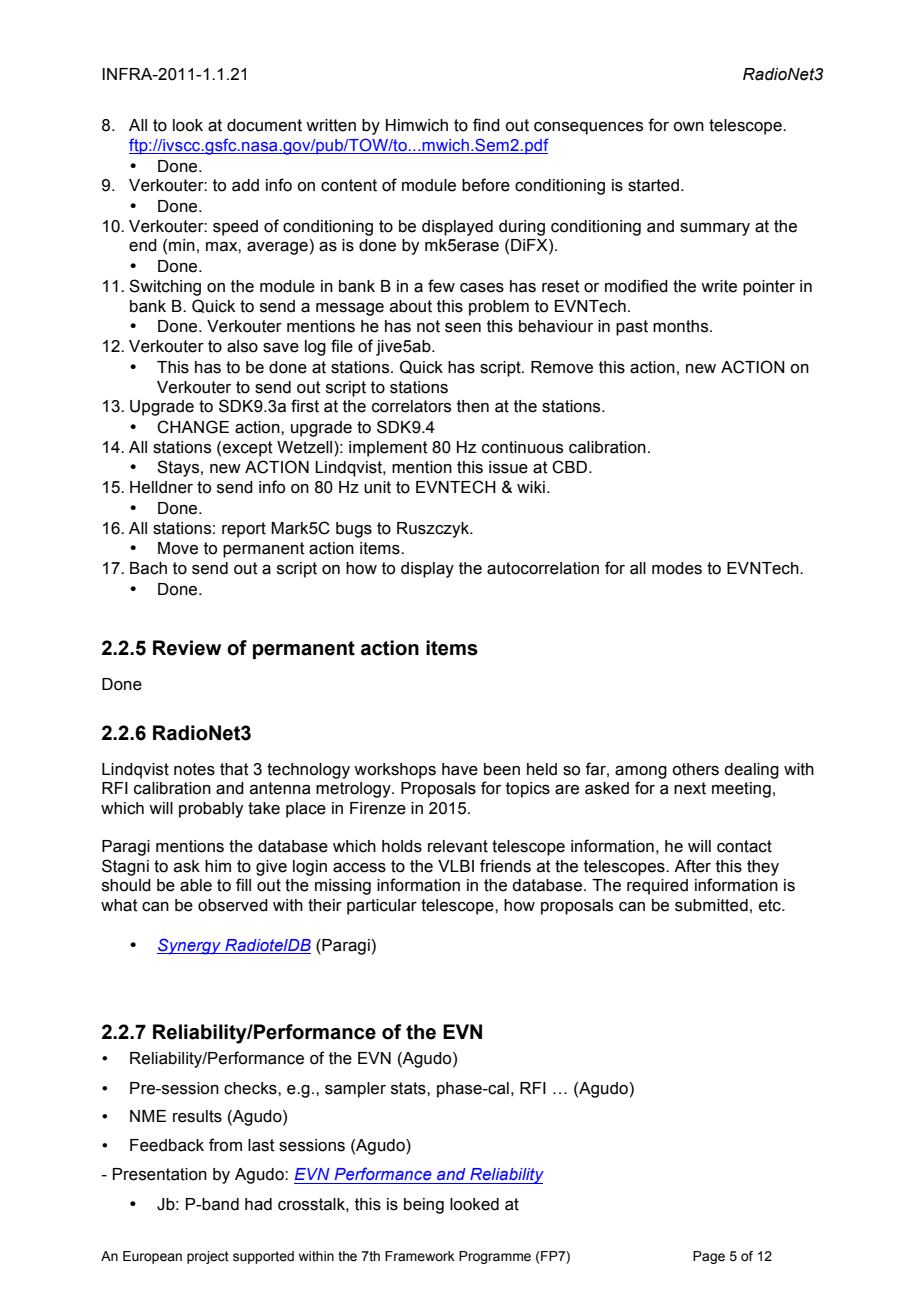  What do you see at coordinates (196, 885) in the screenshot?
I see `able` at bounding box center [196, 885].
